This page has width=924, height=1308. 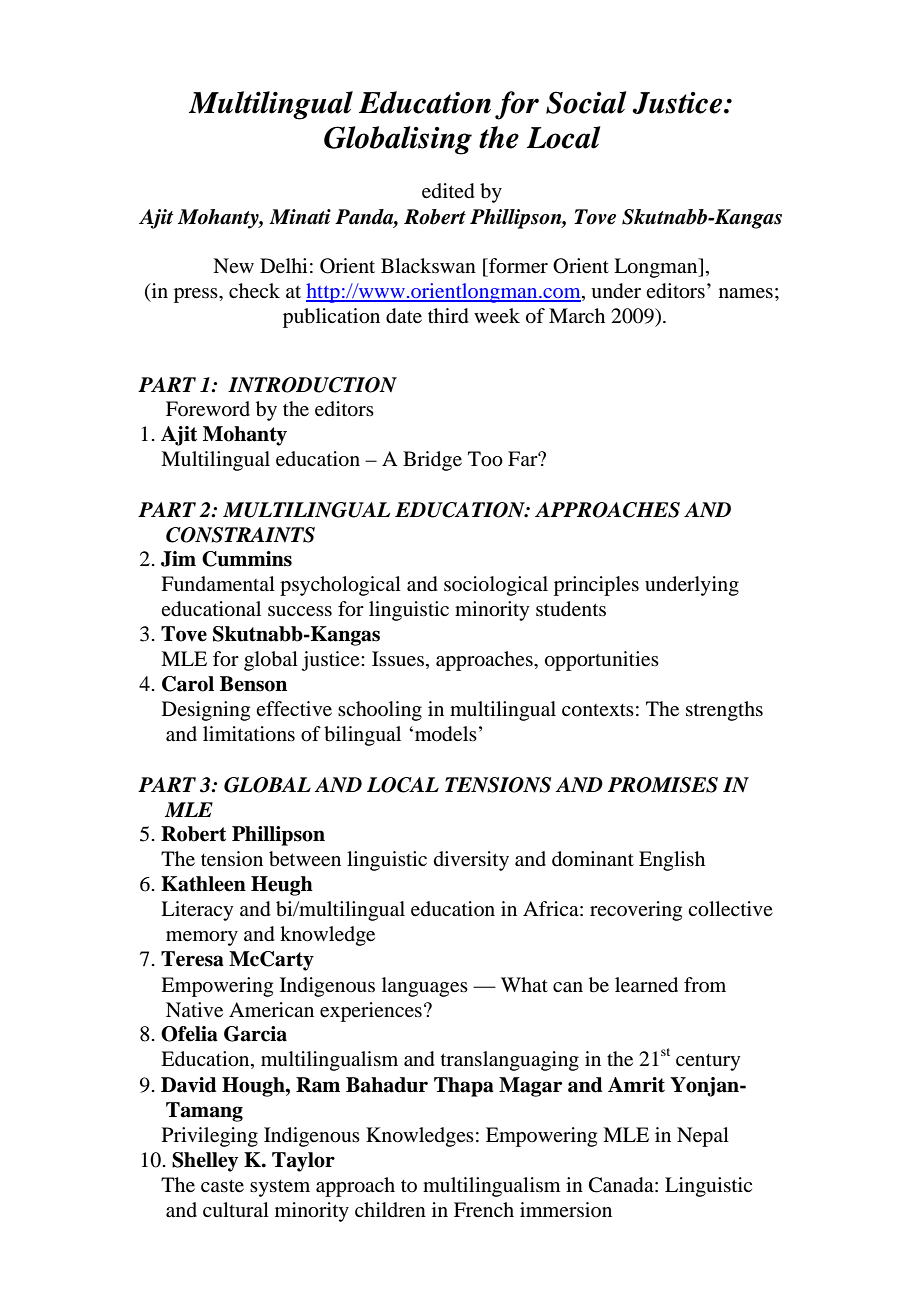 What do you see at coordinates (471, 861) in the page?
I see `diversity` at bounding box center [471, 861].
